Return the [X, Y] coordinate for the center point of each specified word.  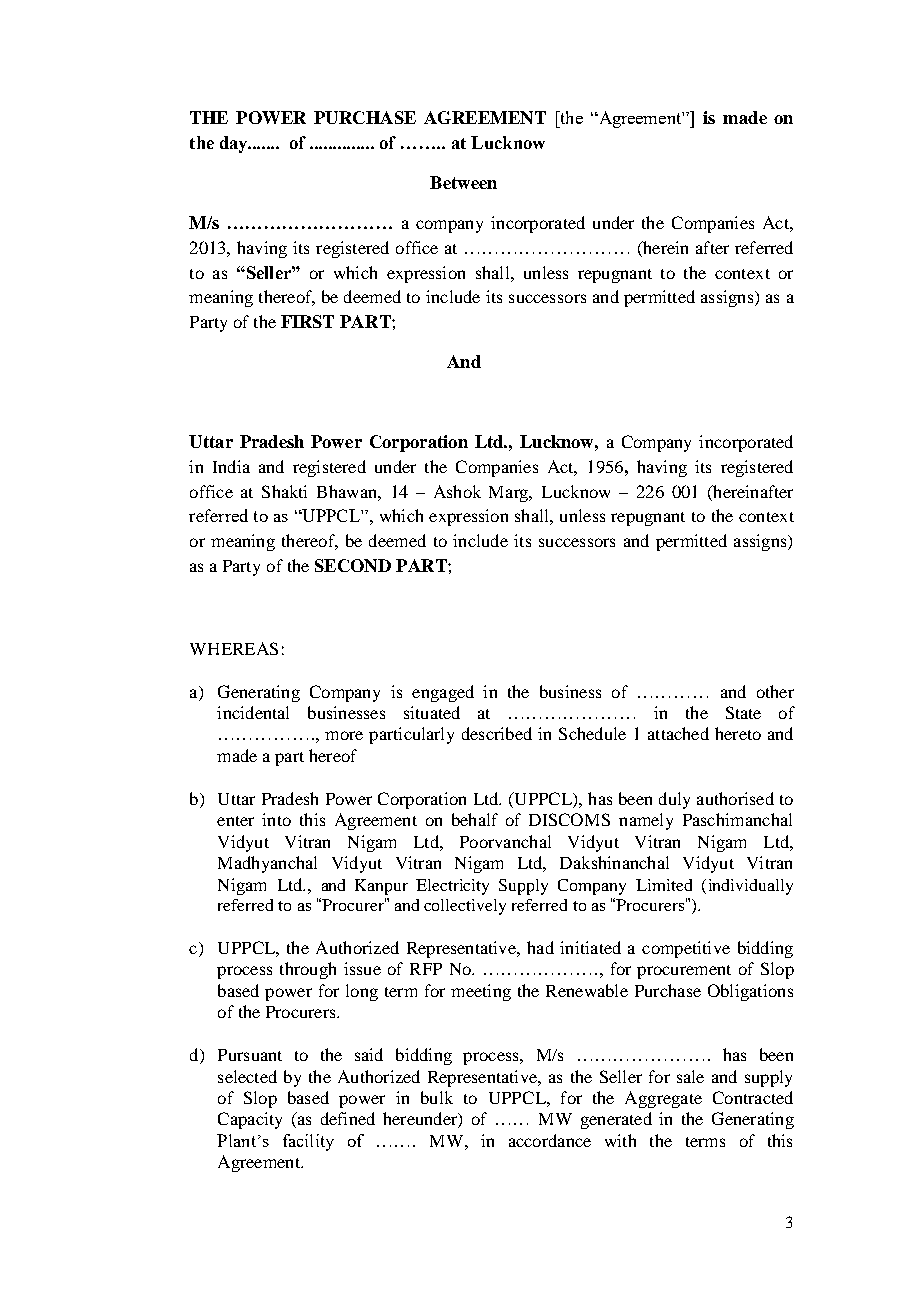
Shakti [284, 491]
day [235, 144]
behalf [475, 819]
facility [308, 1142]
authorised [735, 798]
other [775, 691]
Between [463, 182]
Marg [510, 494]
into [276, 819]
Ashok [457, 491]
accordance [550, 1140]
